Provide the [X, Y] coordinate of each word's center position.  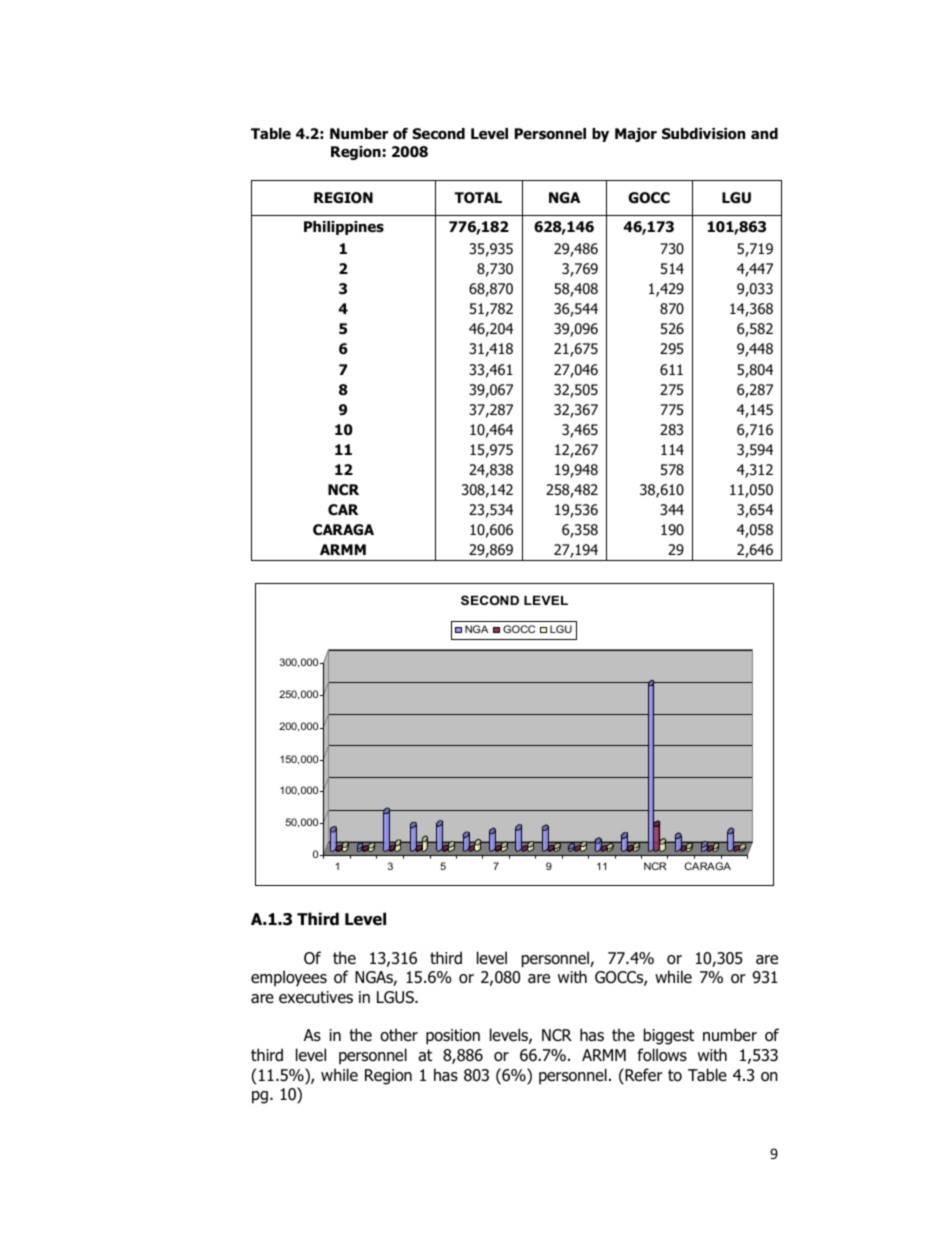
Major [636, 135]
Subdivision [703, 134]
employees [289, 978]
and [764, 134]
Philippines [344, 228]
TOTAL [478, 198]
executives [316, 997]
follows [662, 1055]
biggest [669, 1036]
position [453, 1037]
